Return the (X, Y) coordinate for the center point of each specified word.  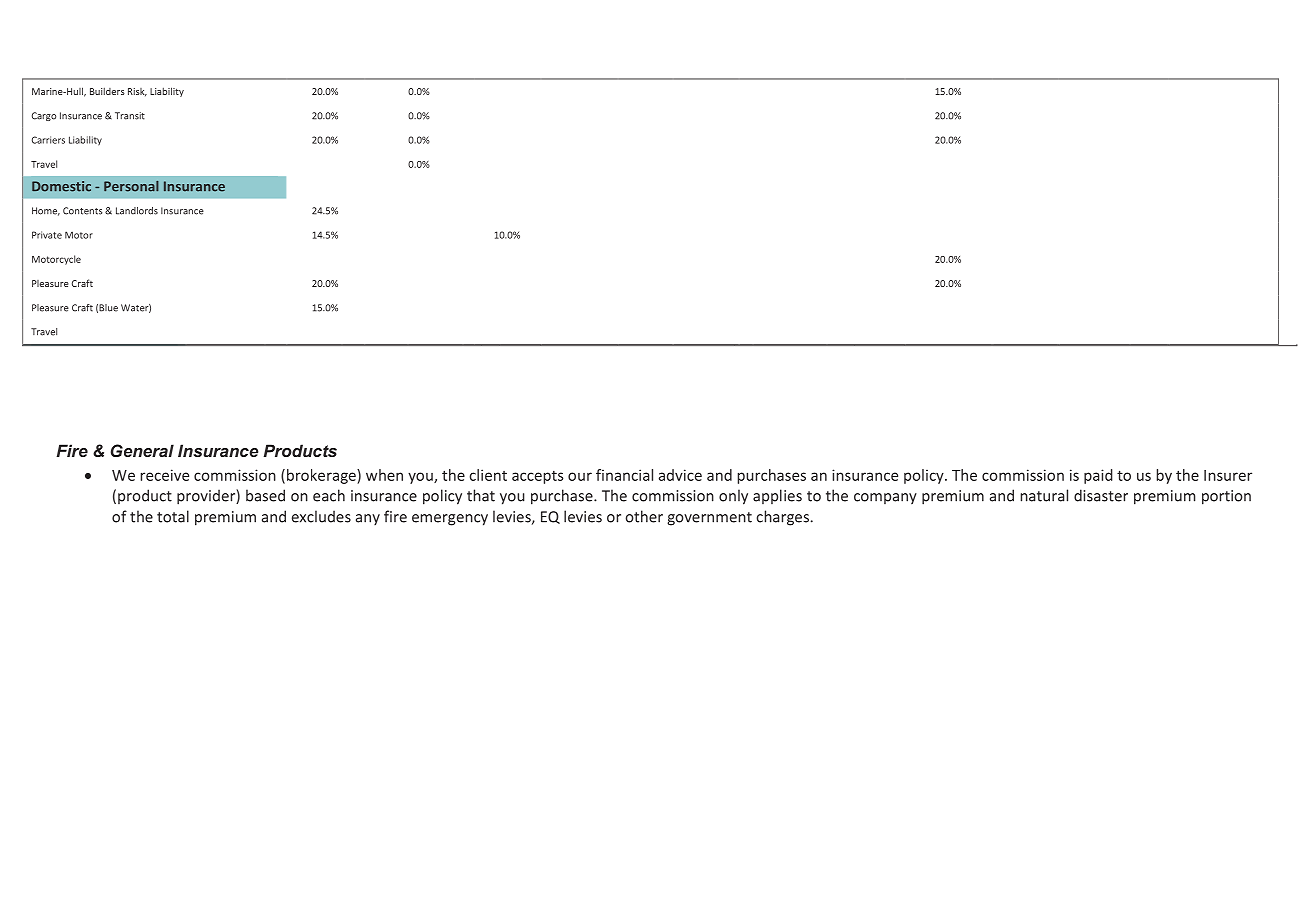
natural (1044, 495)
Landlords (137, 211)
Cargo (44, 116)
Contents (82, 211)
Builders (107, 91)
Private (47, 235)
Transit (130, 116)
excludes (321, 516)
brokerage (322, 476)
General (142, 450)
